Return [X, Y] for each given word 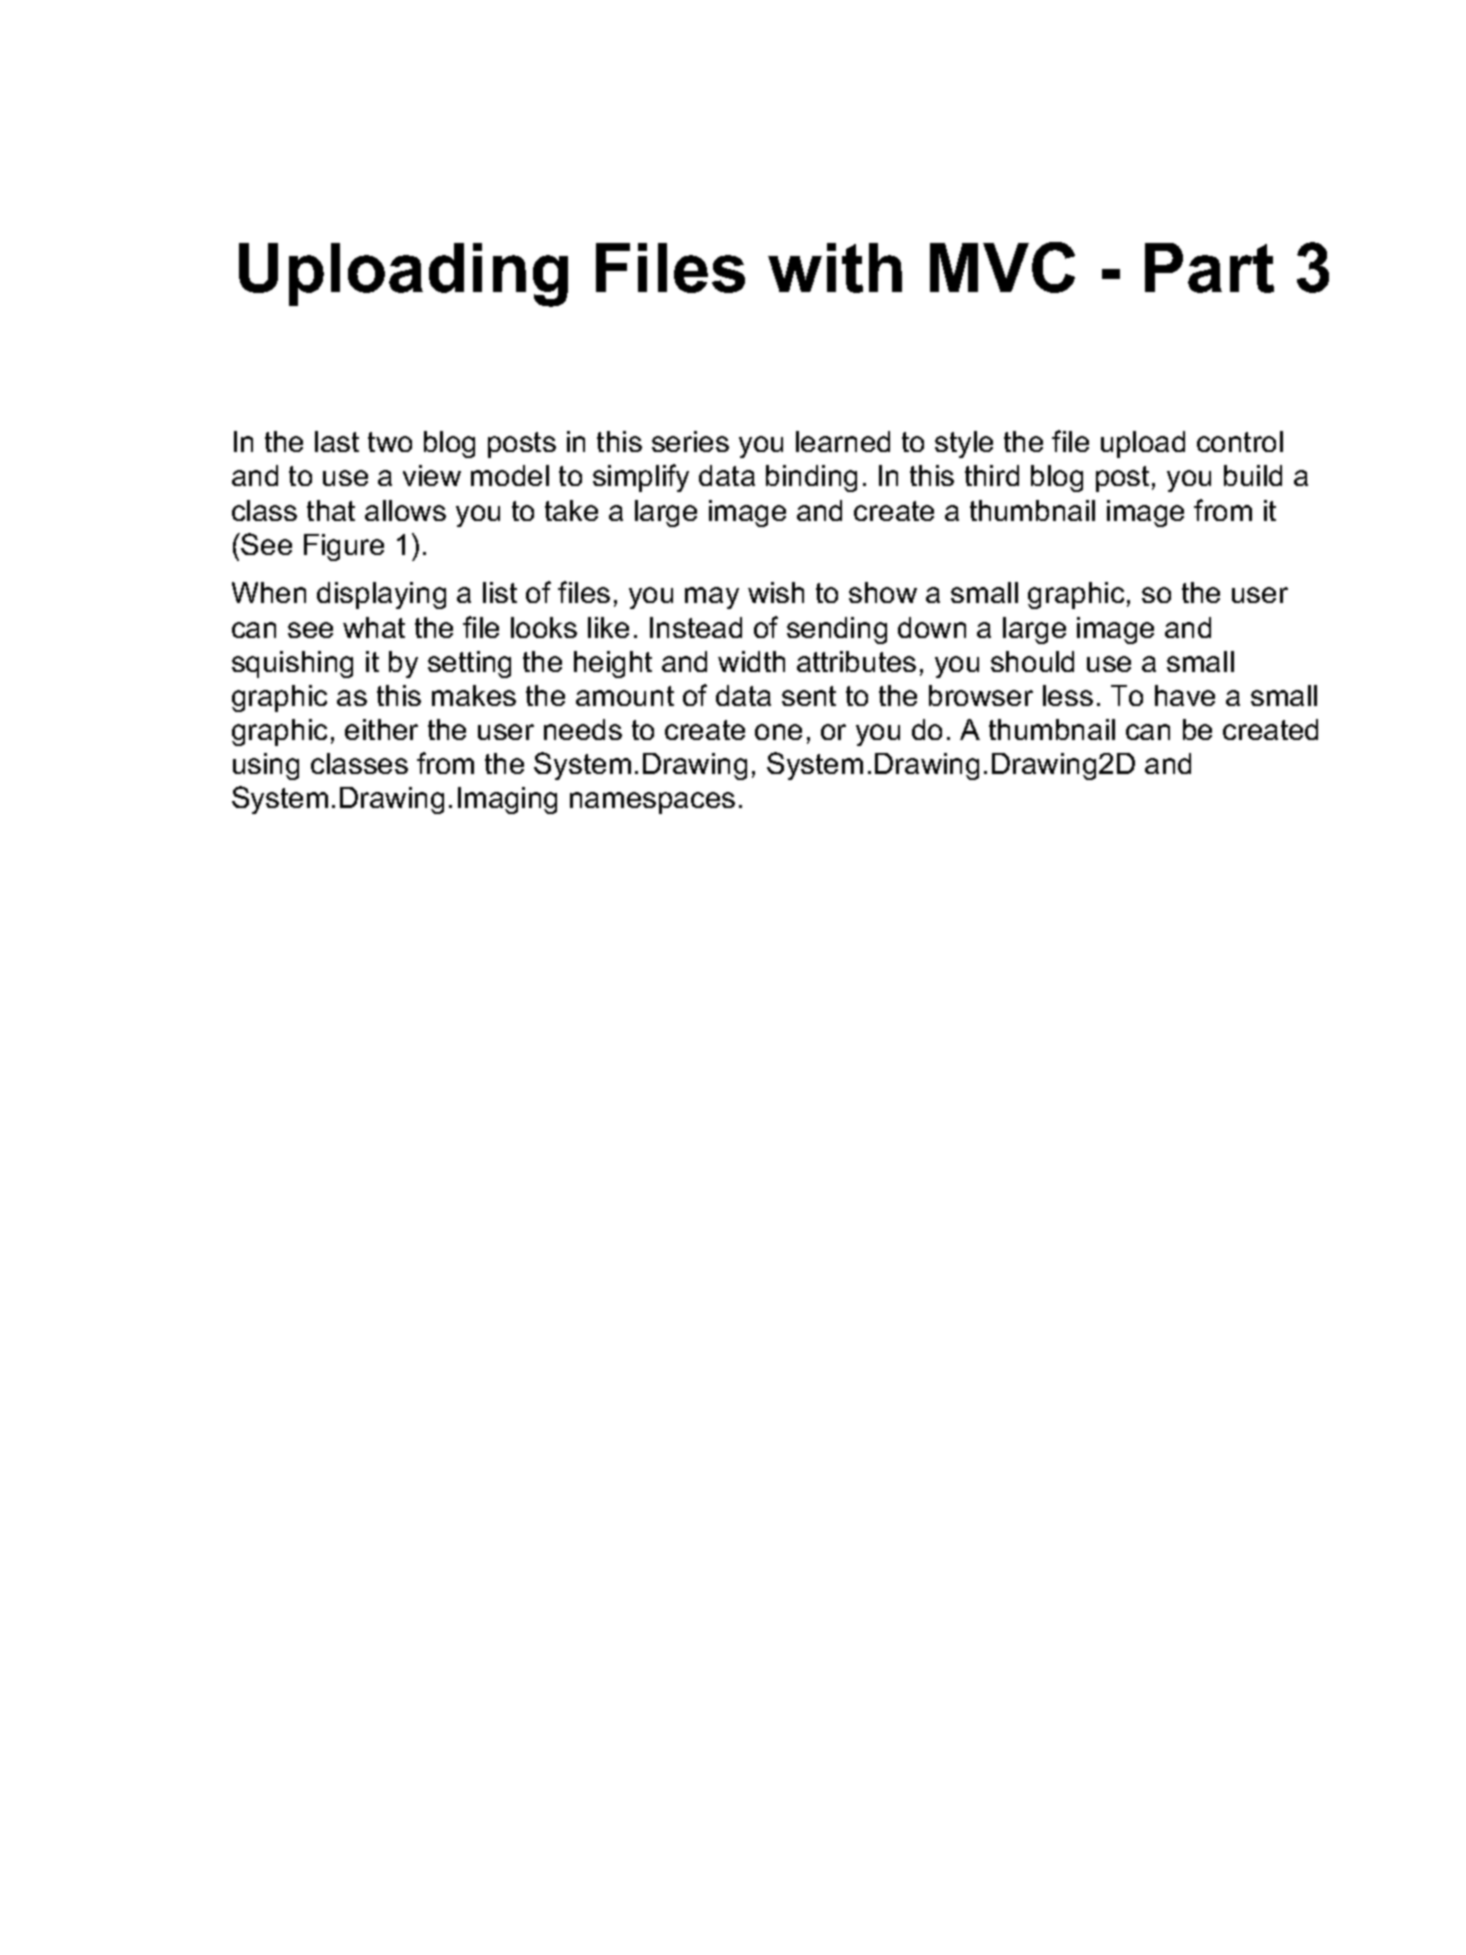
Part [1209, 268]
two [390, 442]
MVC [1002, 267]
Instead [696, 627]
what [374, 627]
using [266, 766]
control [1240, 441]
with [835, 268]
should [1032, 661]
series [690, 441]
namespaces [652, 803]
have [1185, 695]
